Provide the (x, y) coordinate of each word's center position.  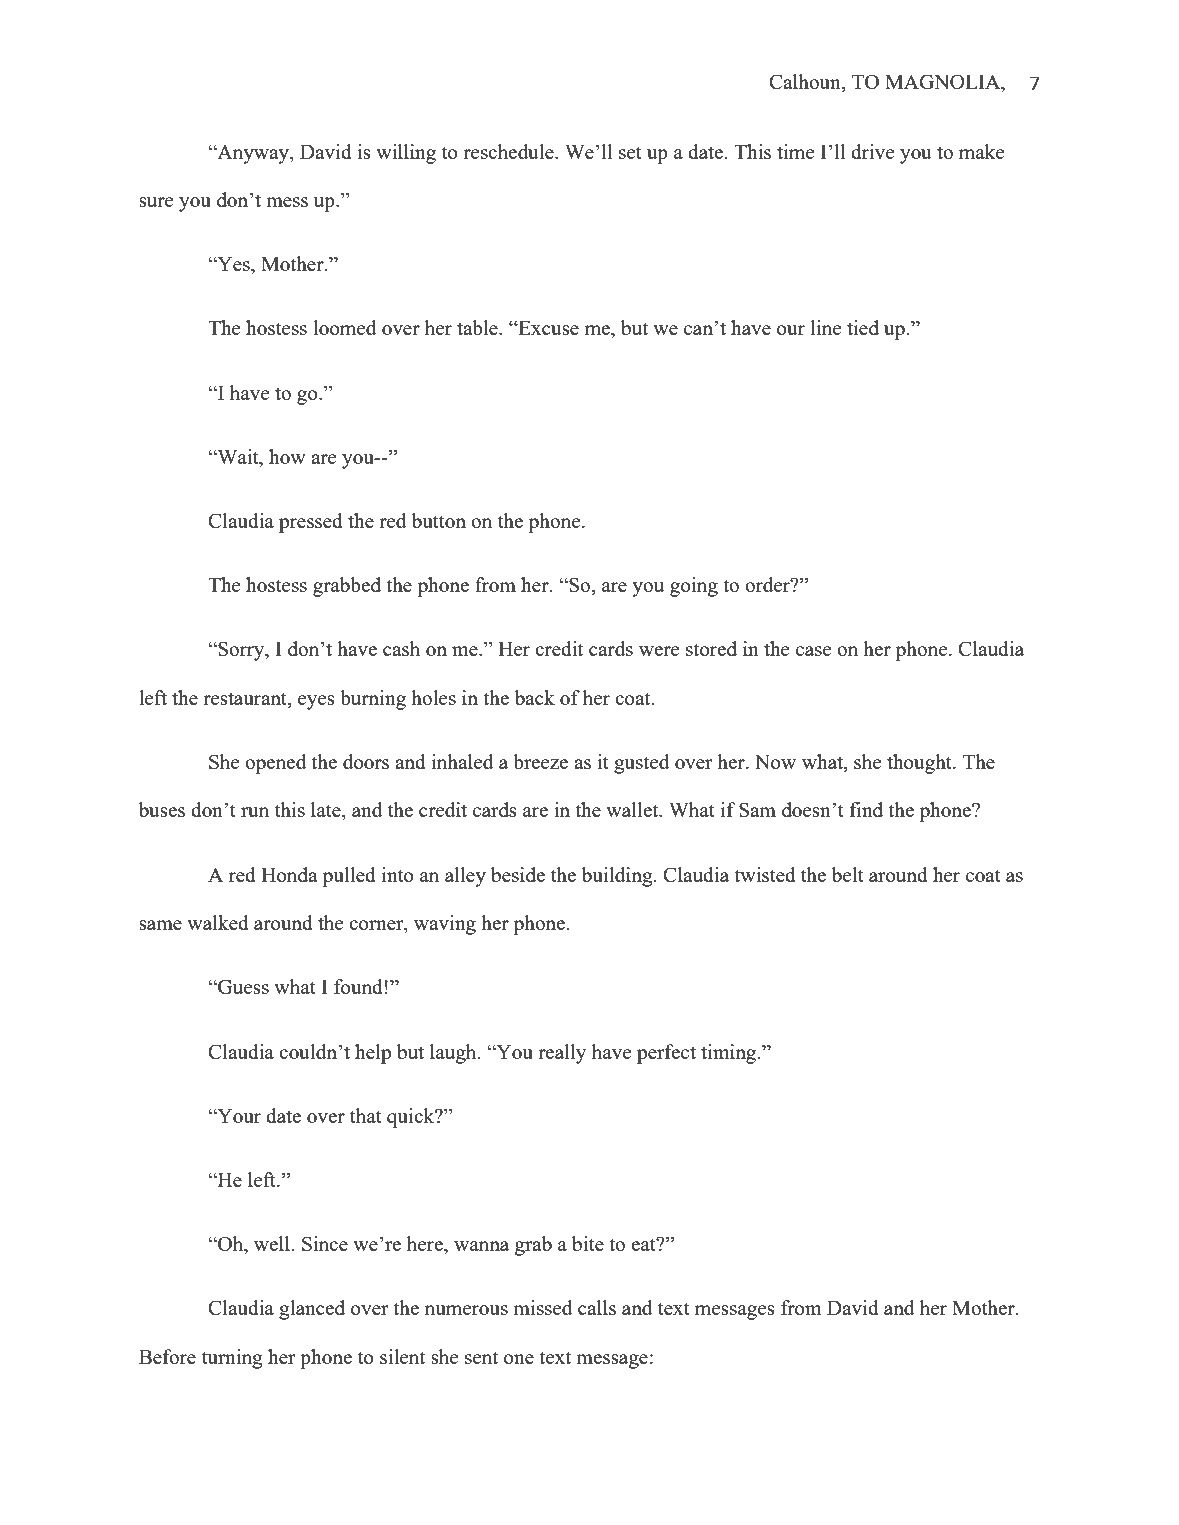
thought (920, 764)
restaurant (246, 698)
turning (232, 1359)
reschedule (509, 151)
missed (542, 1307)
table (478, 327)
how (287, 456)
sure (156, 202)
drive (873, 151)
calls (597, 1307)
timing (730, 1054)
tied (863, 327)
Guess (242, 986)
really (562, 1054)
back (535, 697)
